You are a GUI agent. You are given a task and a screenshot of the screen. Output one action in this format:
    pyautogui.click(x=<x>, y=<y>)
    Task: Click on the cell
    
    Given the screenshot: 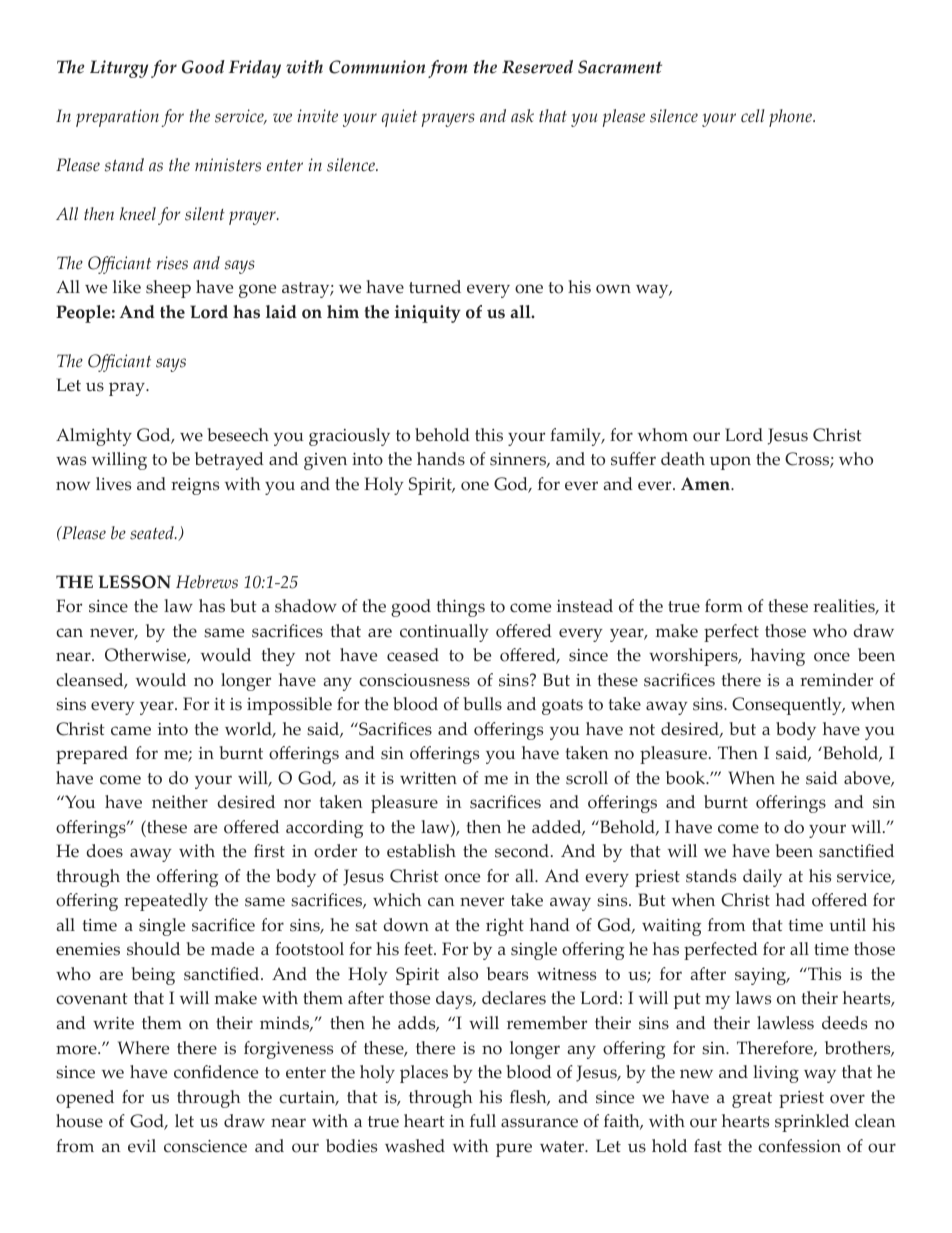 What is the action you would take?
    pyautogui.click(x=753, y=116)
